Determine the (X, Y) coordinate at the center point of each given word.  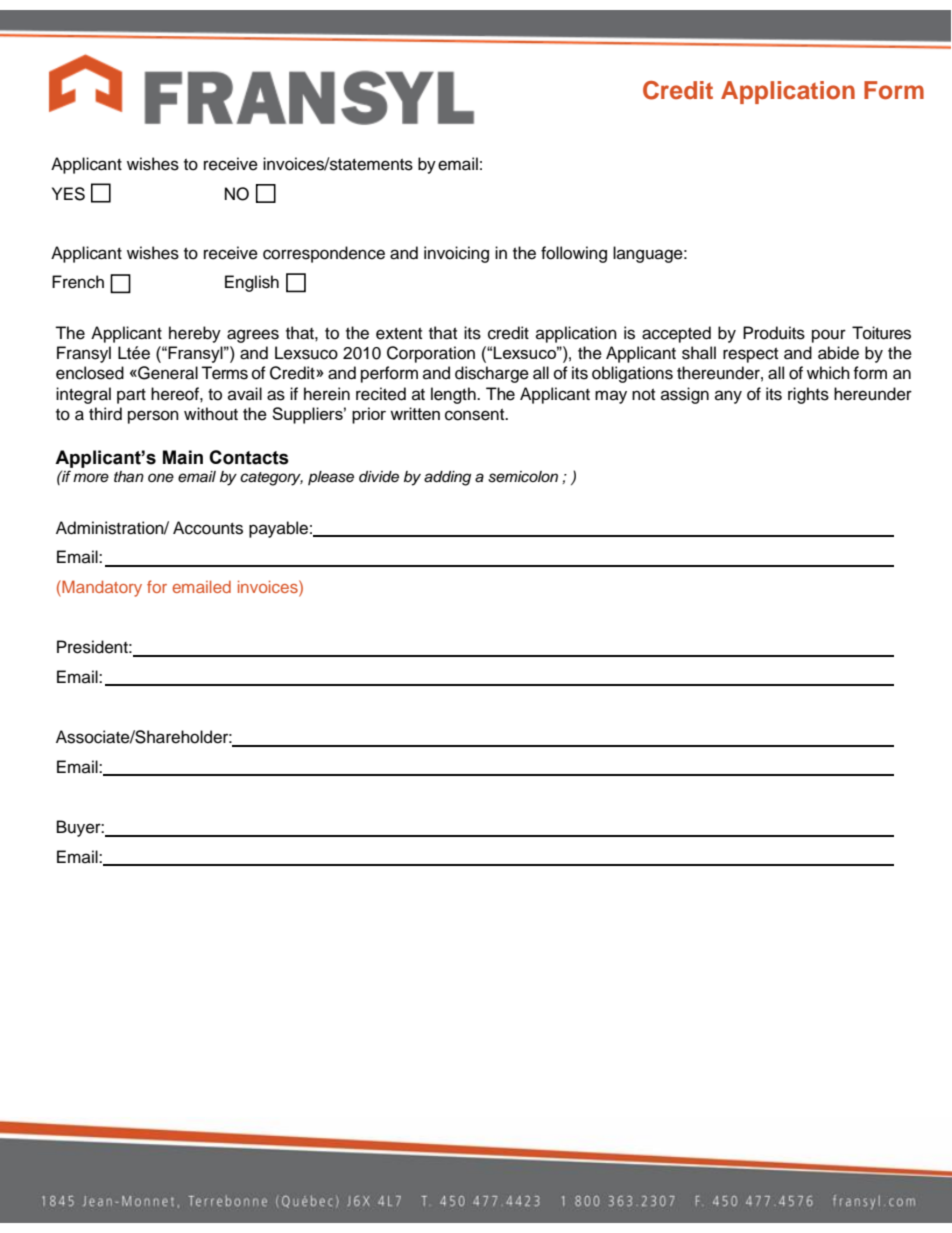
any (728, 397)
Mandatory (101, 588)
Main (183, 457)
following (574, 254)
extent (399, 334)
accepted (676, 334)
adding (447, 478)
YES (68, 194)
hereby (195, 334)
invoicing (456, 254)
